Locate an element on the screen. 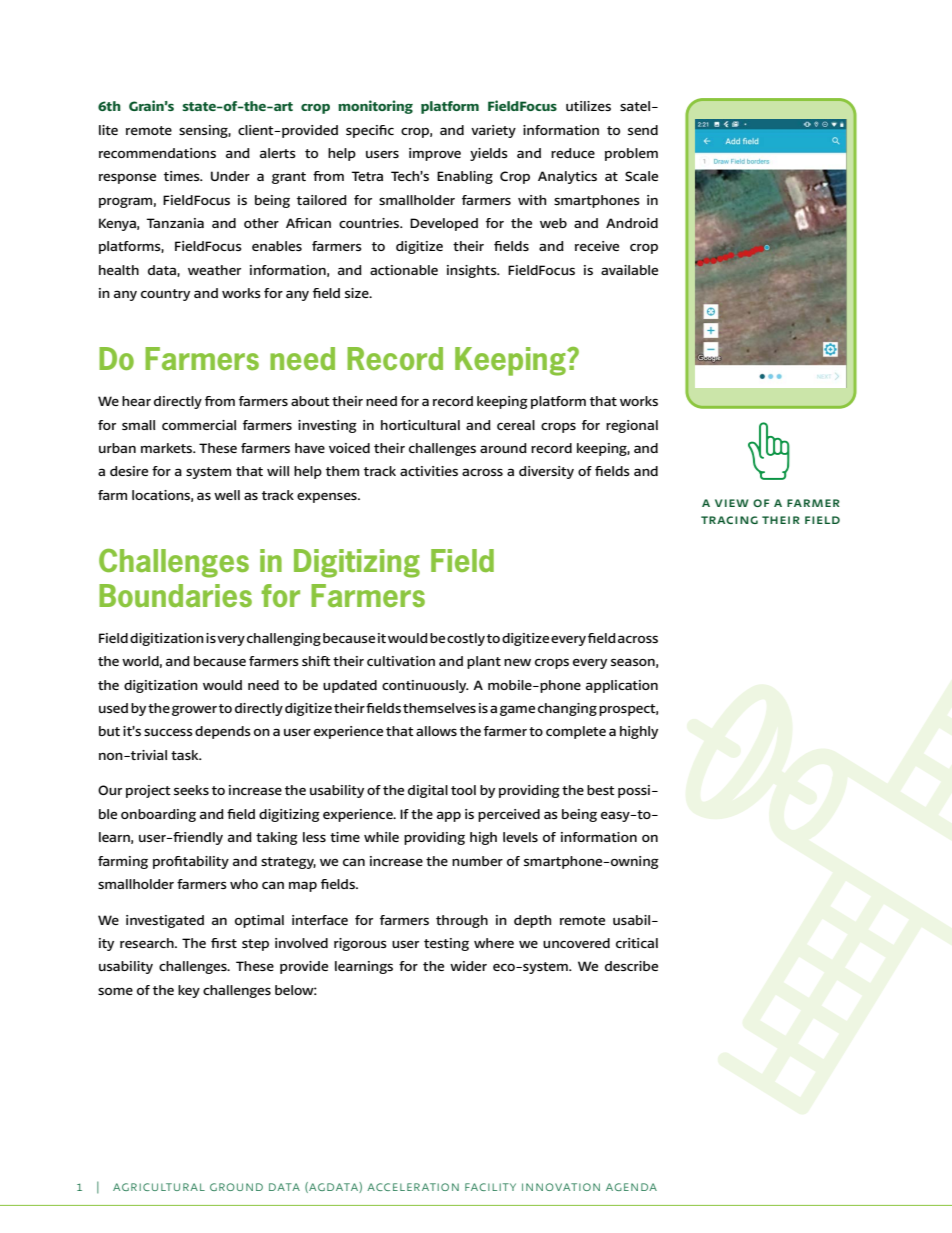 The height and width of the screenshot is (1233, 952). testing is located at coordinates (446, 944).
